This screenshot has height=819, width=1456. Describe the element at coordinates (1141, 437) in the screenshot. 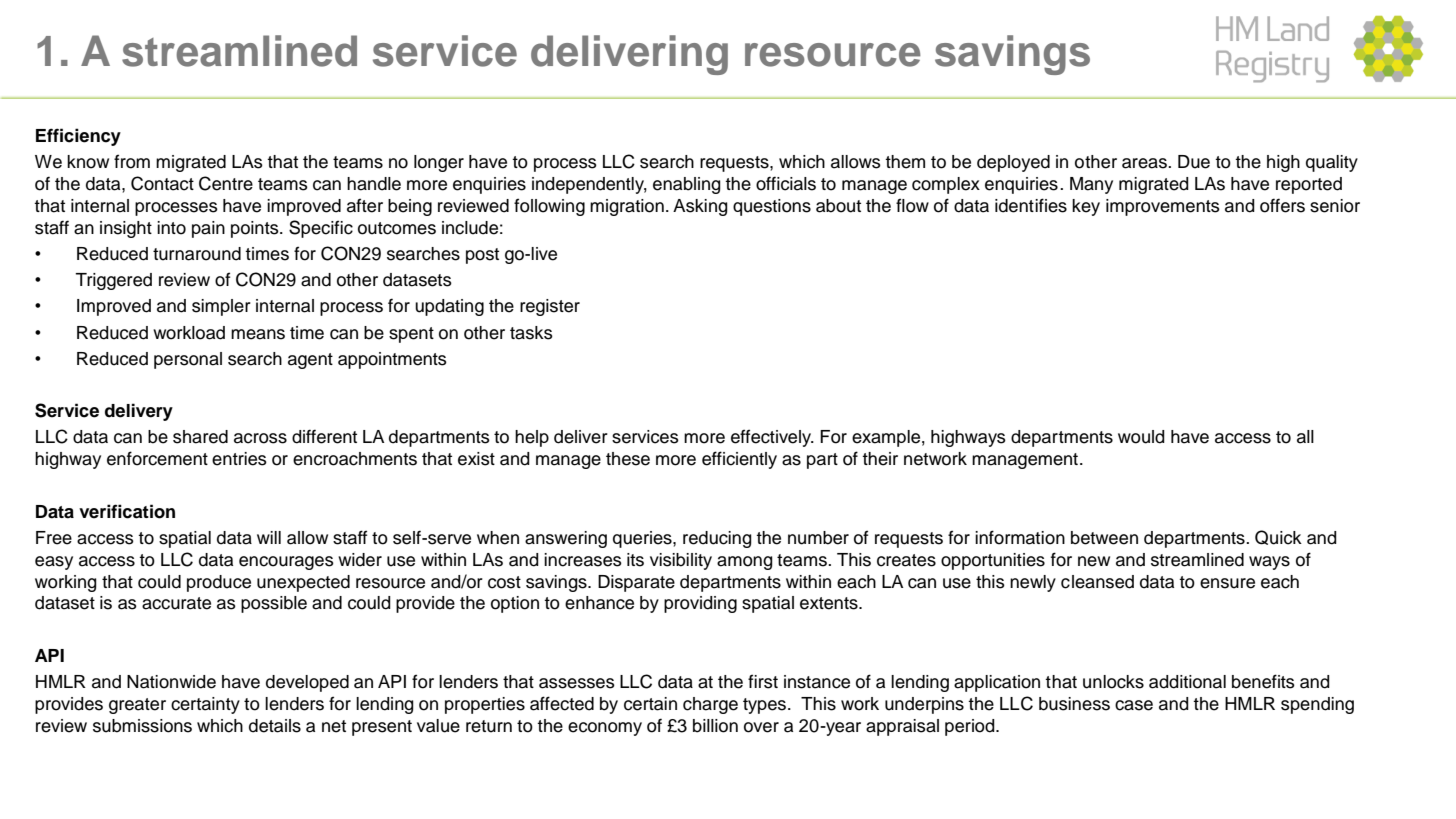

I see `would` at that location.
